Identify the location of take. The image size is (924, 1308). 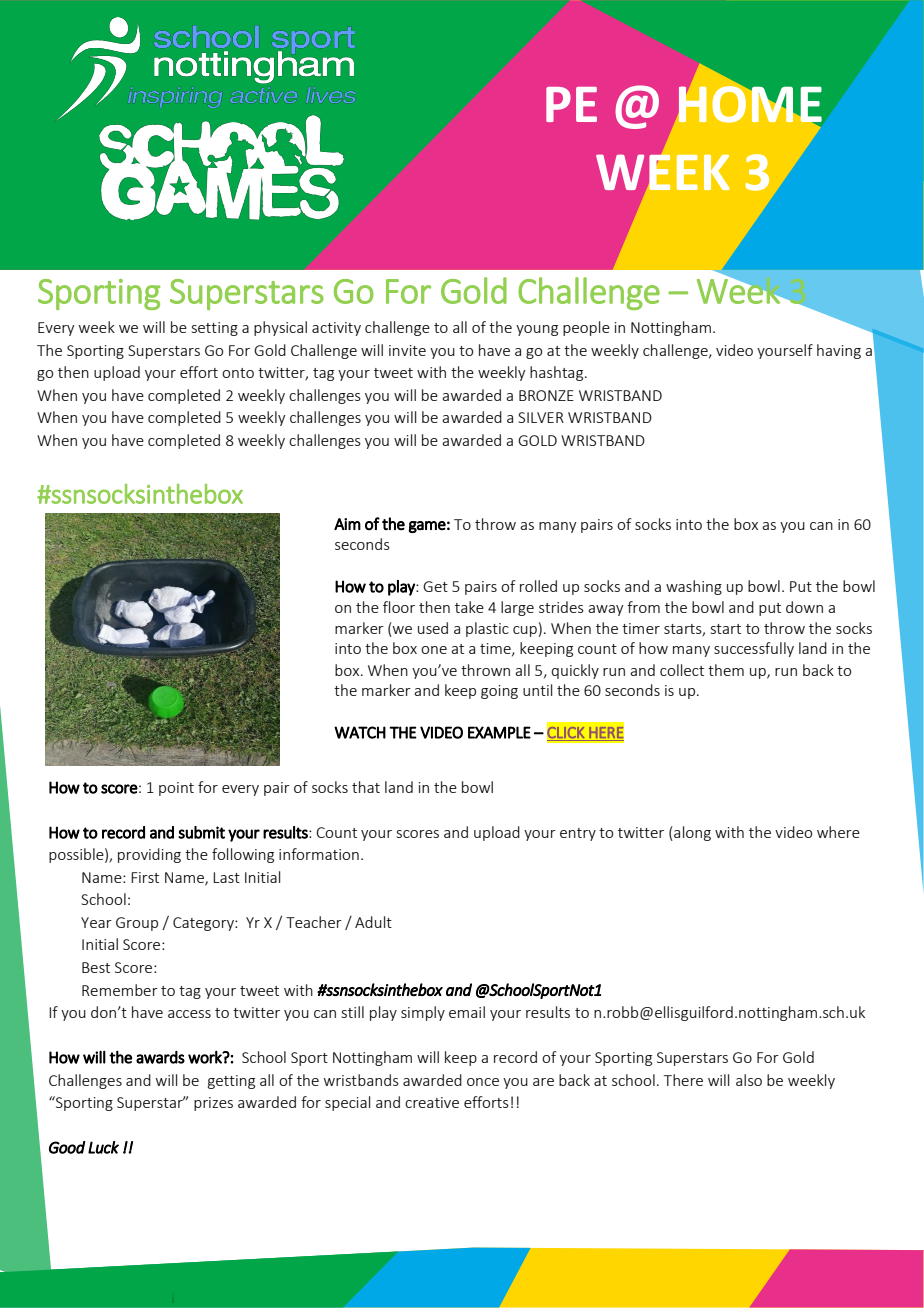
(469, 607).
